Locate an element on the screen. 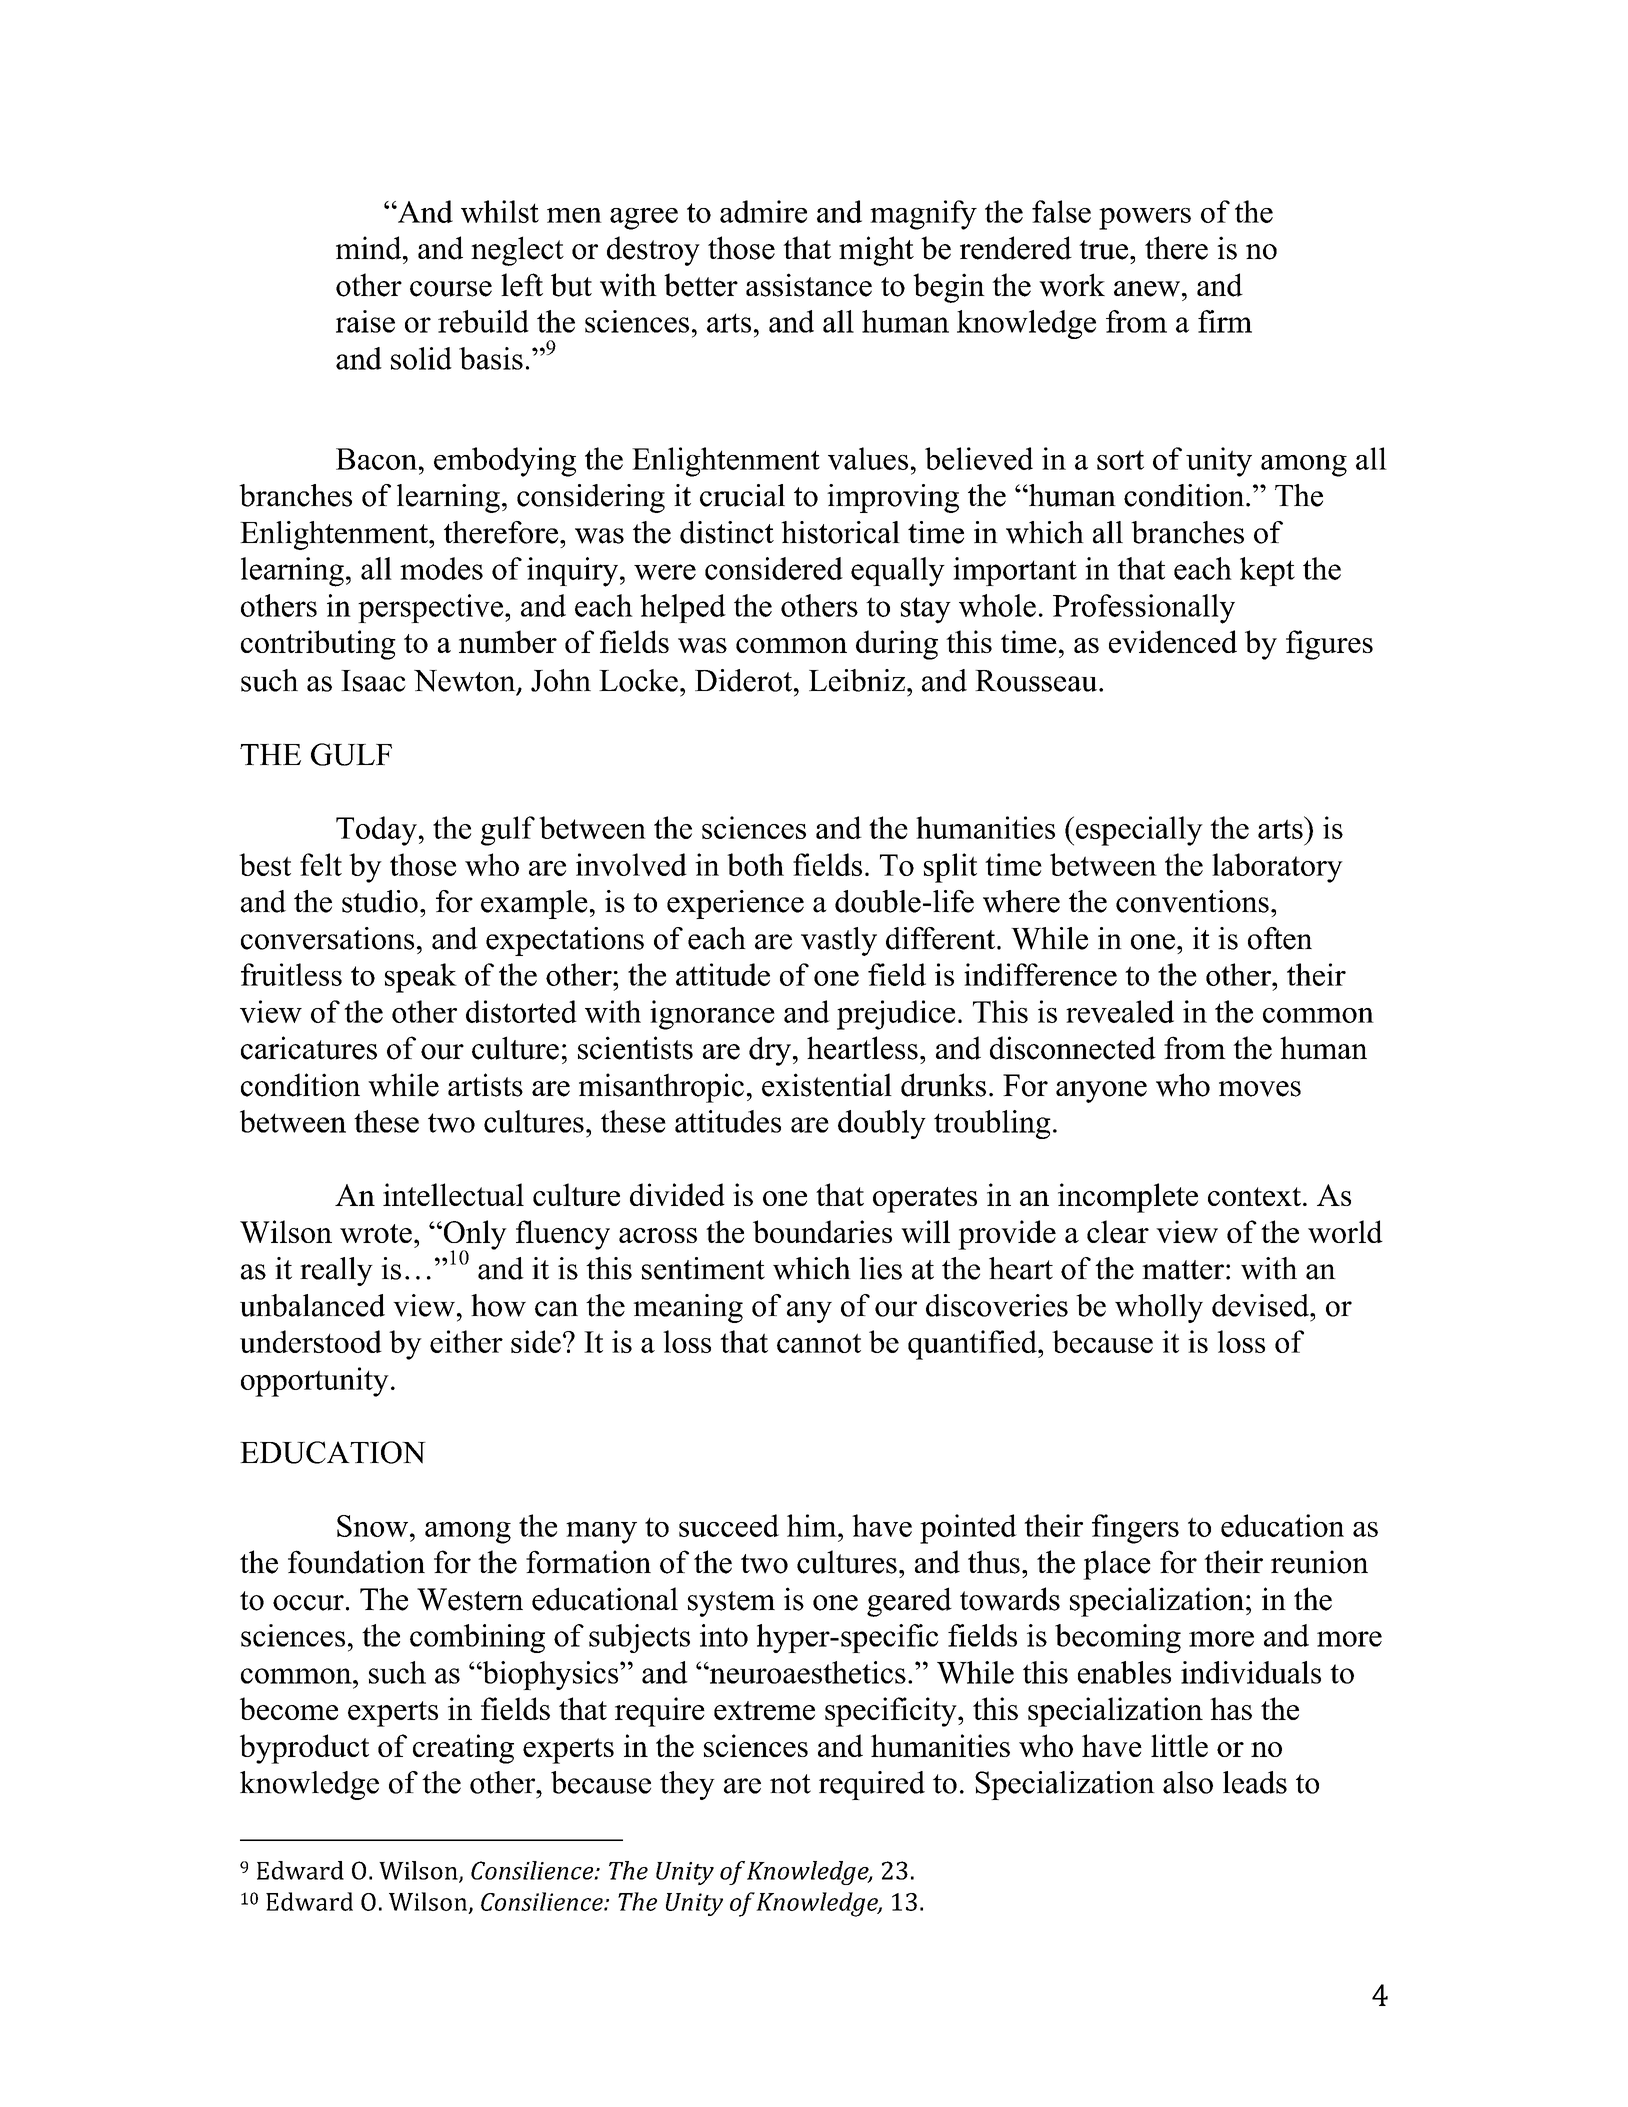 The image size is (1628, 2107). speak is located at coordinates (421, 978).
